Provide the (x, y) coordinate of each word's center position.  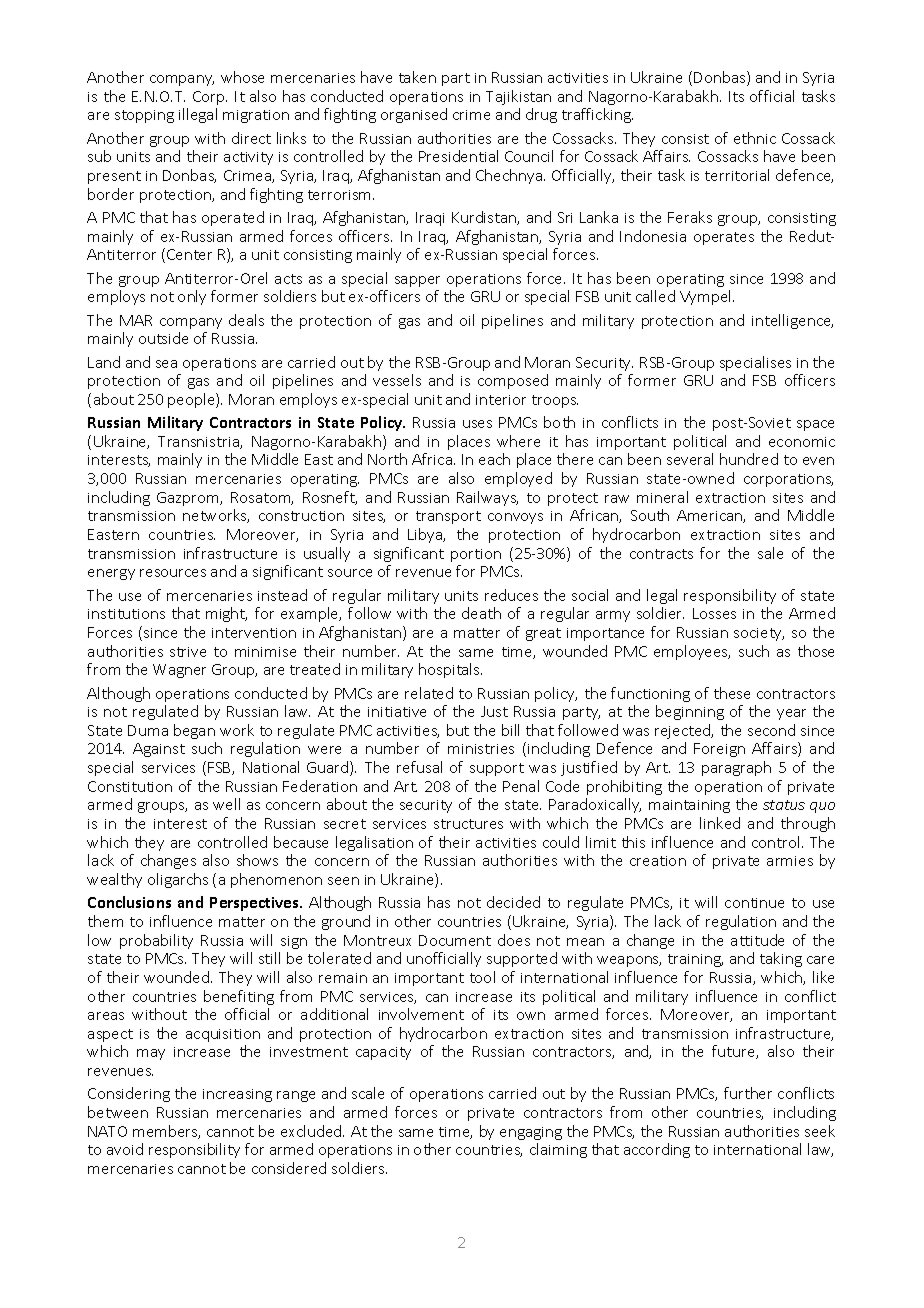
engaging (531, 1133)
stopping (144, 116)
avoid (125, 1149)
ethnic (755, 138)
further (748, 1093)
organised (414, 115)
